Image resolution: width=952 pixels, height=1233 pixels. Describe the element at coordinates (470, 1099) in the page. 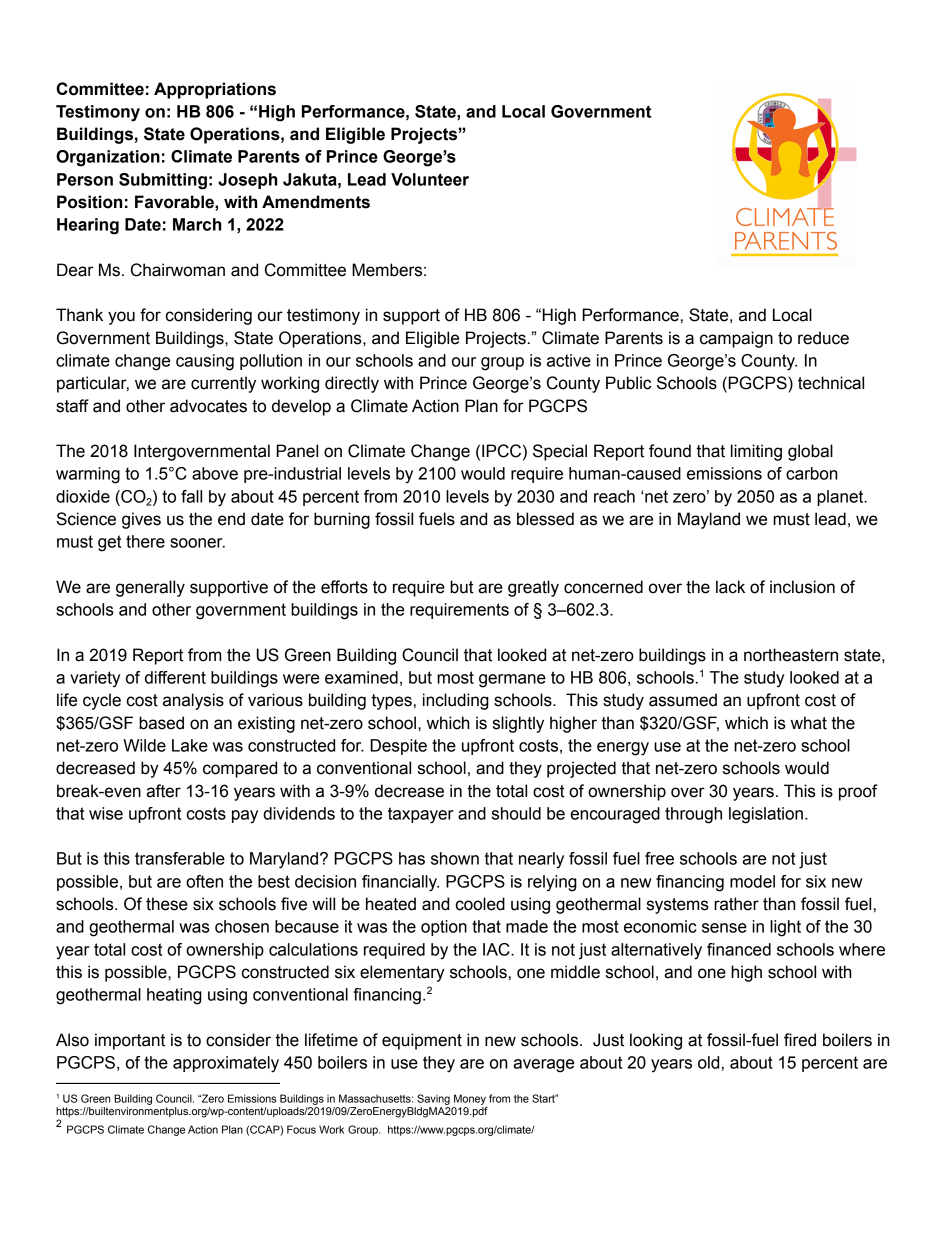

I see `Money` at that location.
